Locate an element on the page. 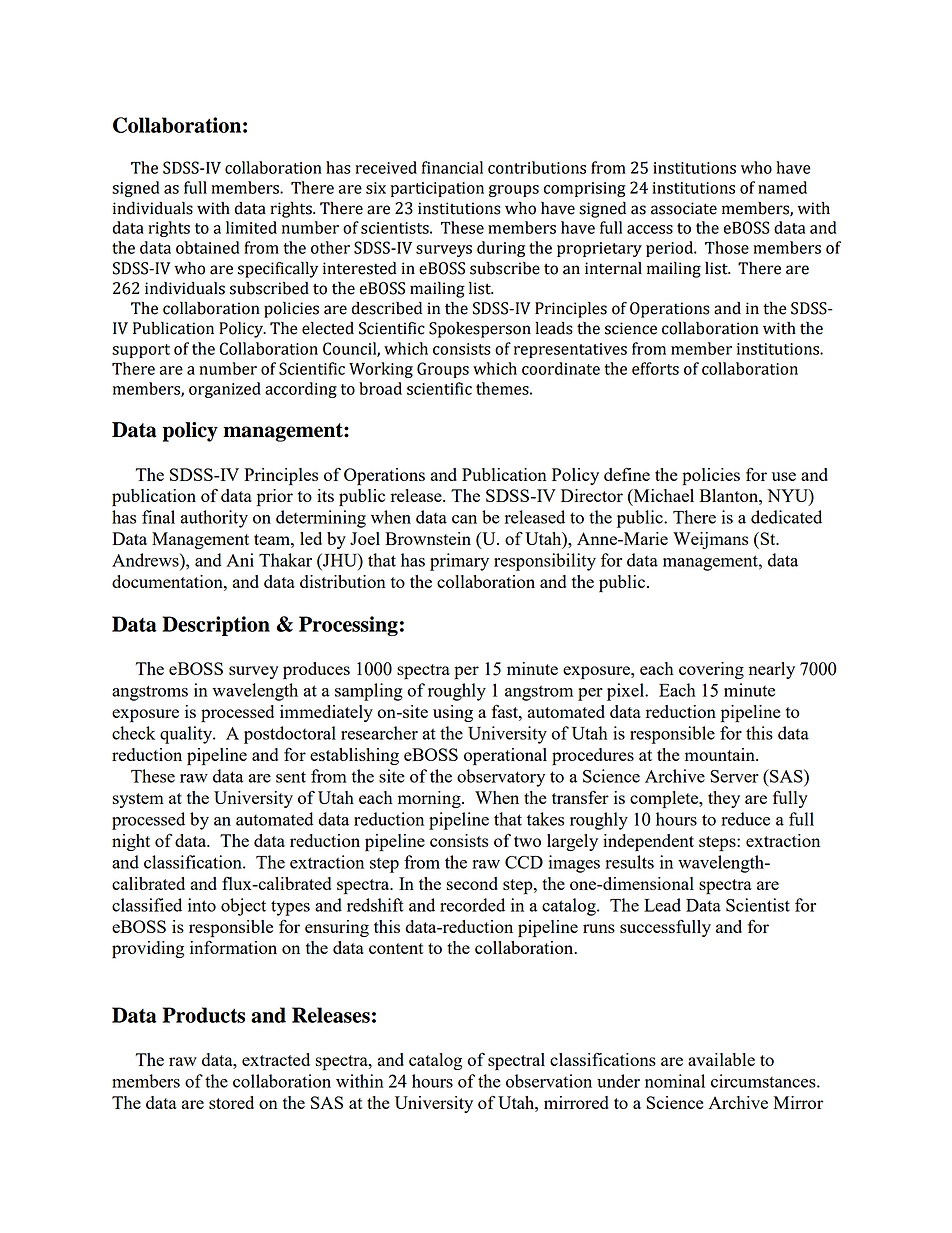 The width and height of the image is (952, 1233). available is located at coordinates (721, 1059).
